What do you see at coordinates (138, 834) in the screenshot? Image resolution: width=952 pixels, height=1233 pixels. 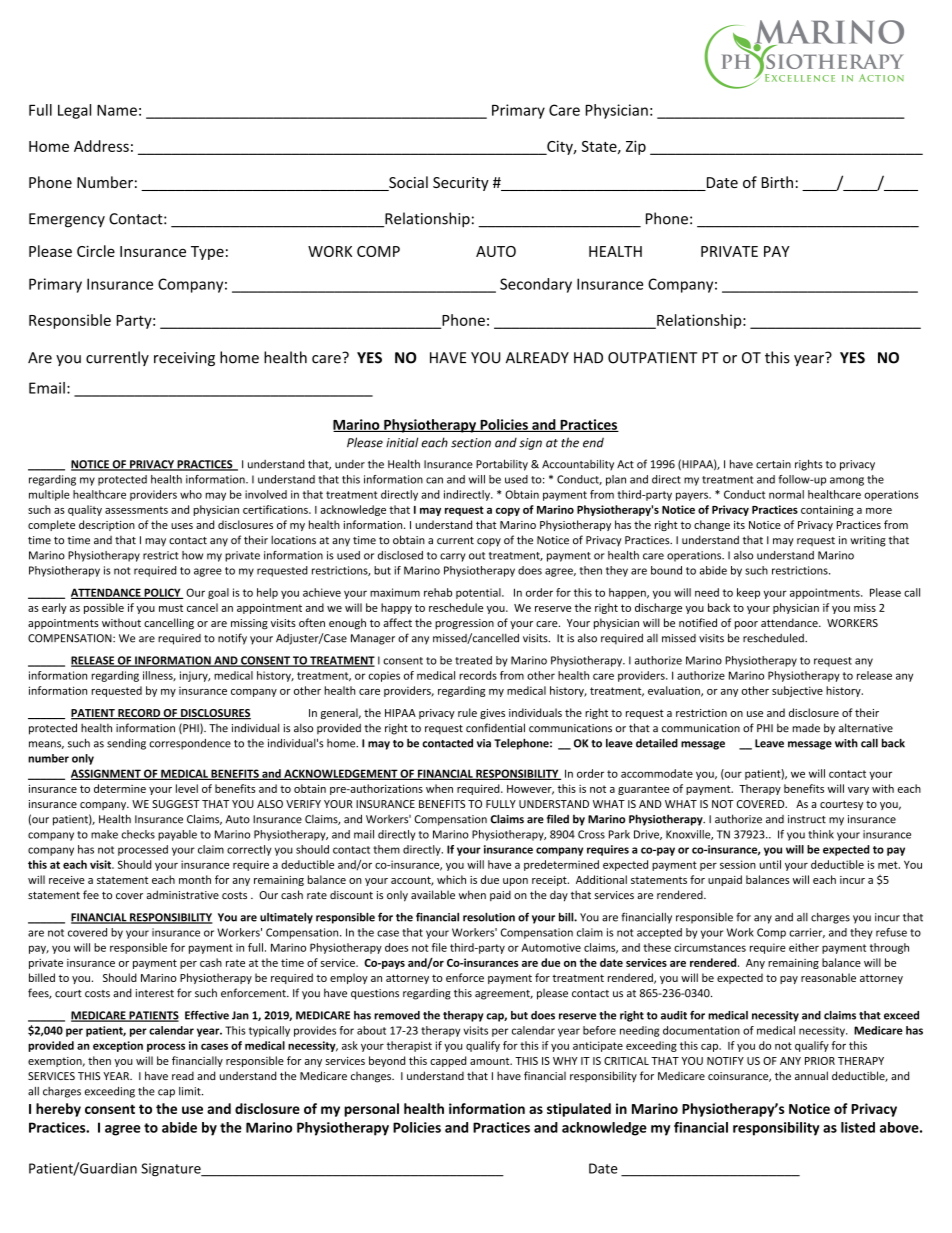 I see `checks` at bounding box center [138, 834].
